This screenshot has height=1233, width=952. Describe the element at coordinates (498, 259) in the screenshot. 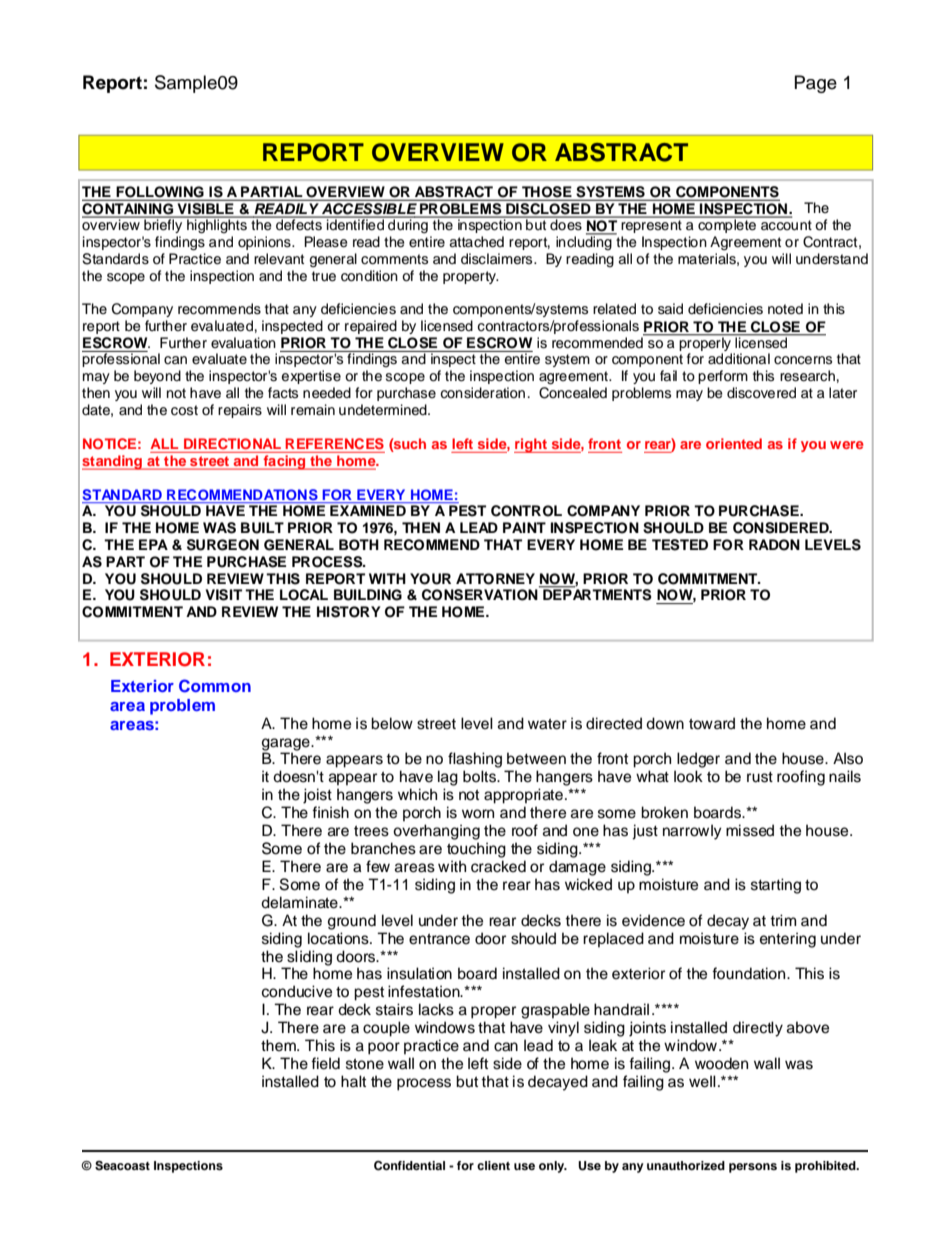

I see `disclaimers` at that location.
